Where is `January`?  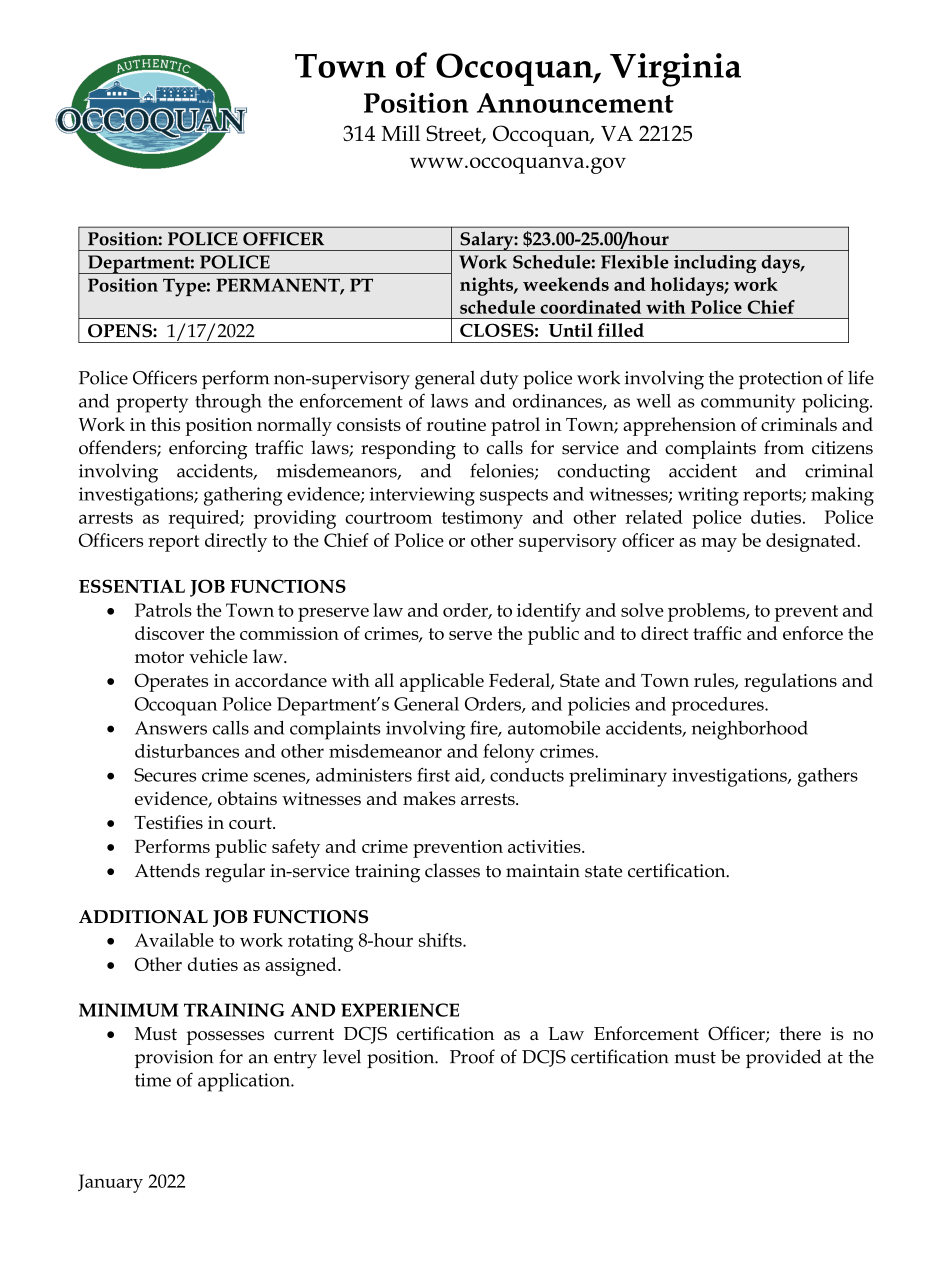
January is located at coordinates (110, 1183).
